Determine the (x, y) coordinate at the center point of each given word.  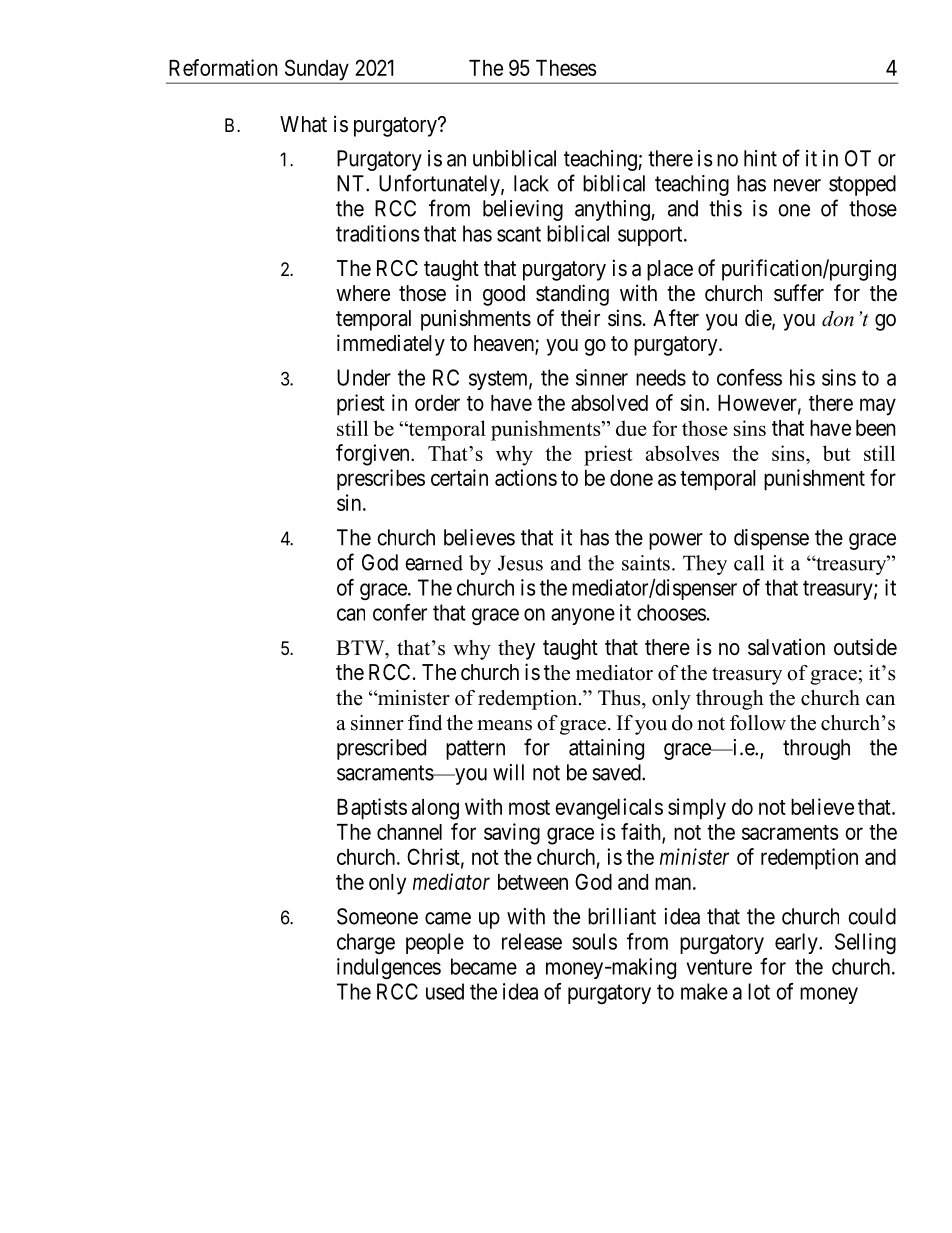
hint (760, 158)
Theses (566, 68)
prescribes (381, 480)
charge (366, 943)
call (749, 563)
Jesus (520, 563)
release (532, 941)
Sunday (316, 71)
